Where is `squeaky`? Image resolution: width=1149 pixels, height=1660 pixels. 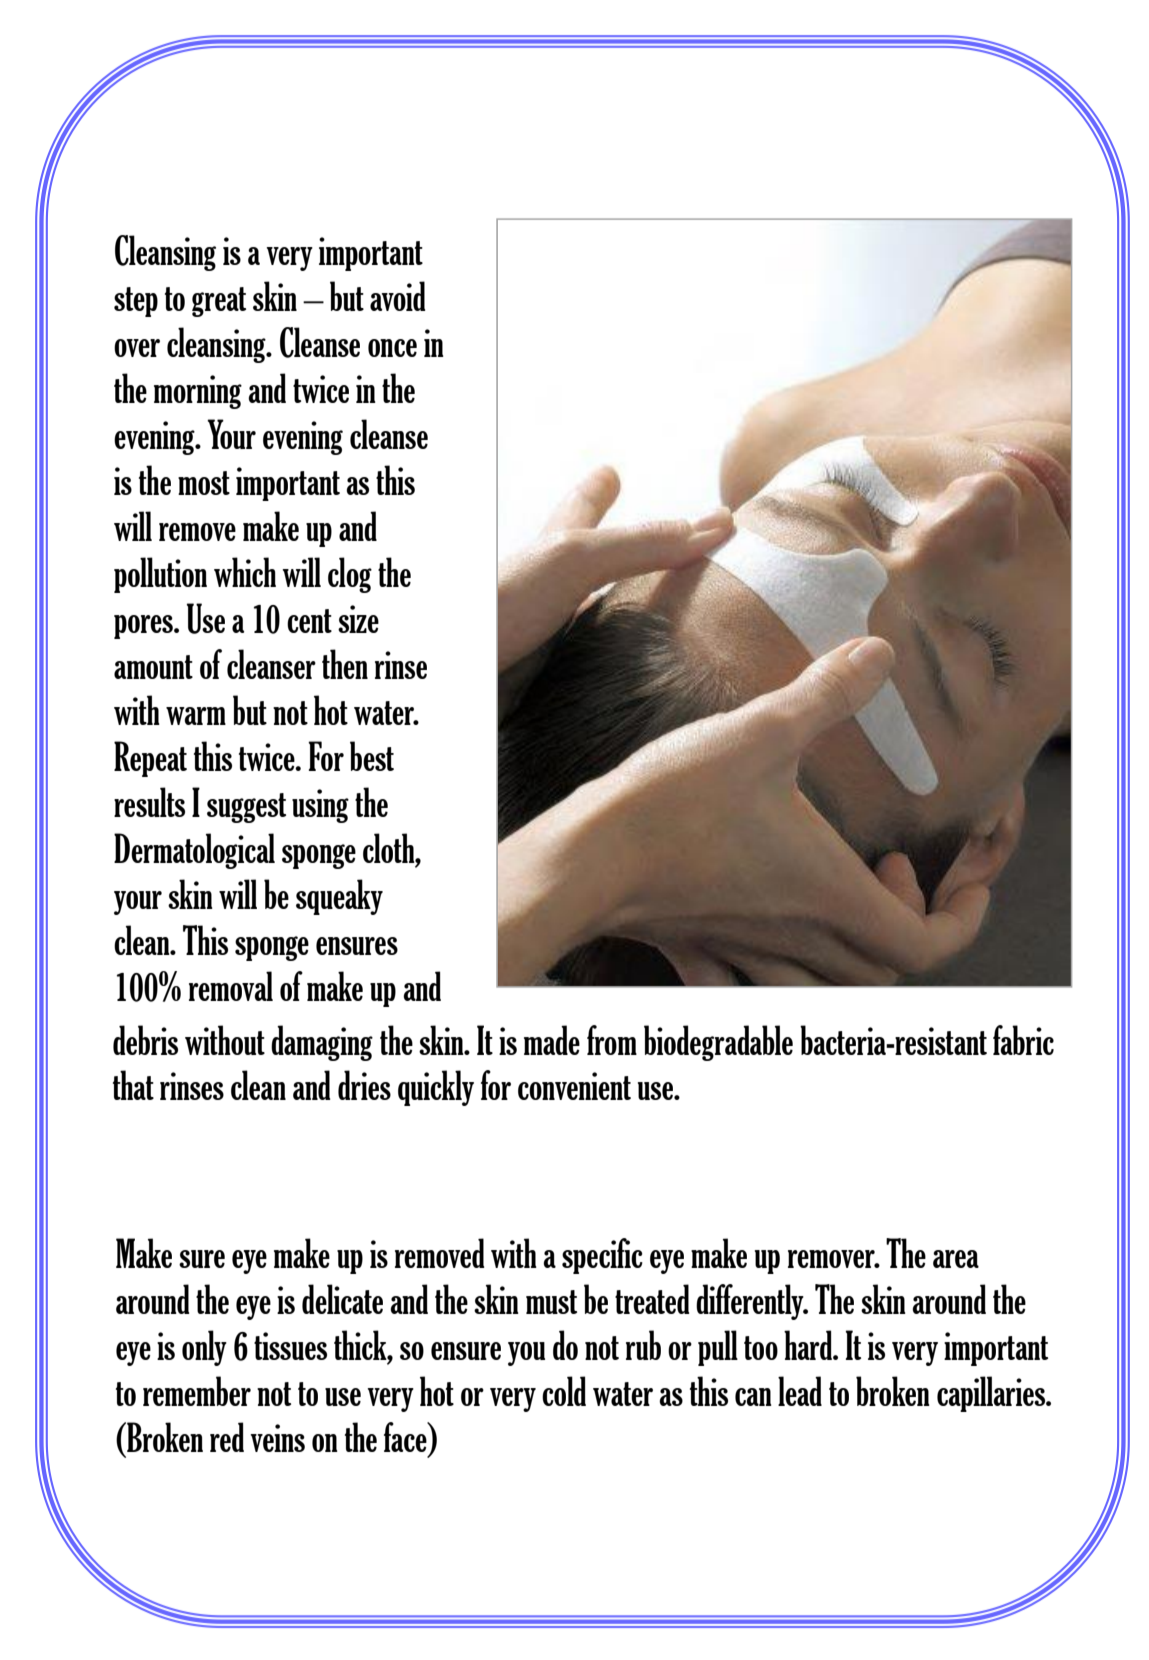 squeaky is located at coordinates (339, 897).
